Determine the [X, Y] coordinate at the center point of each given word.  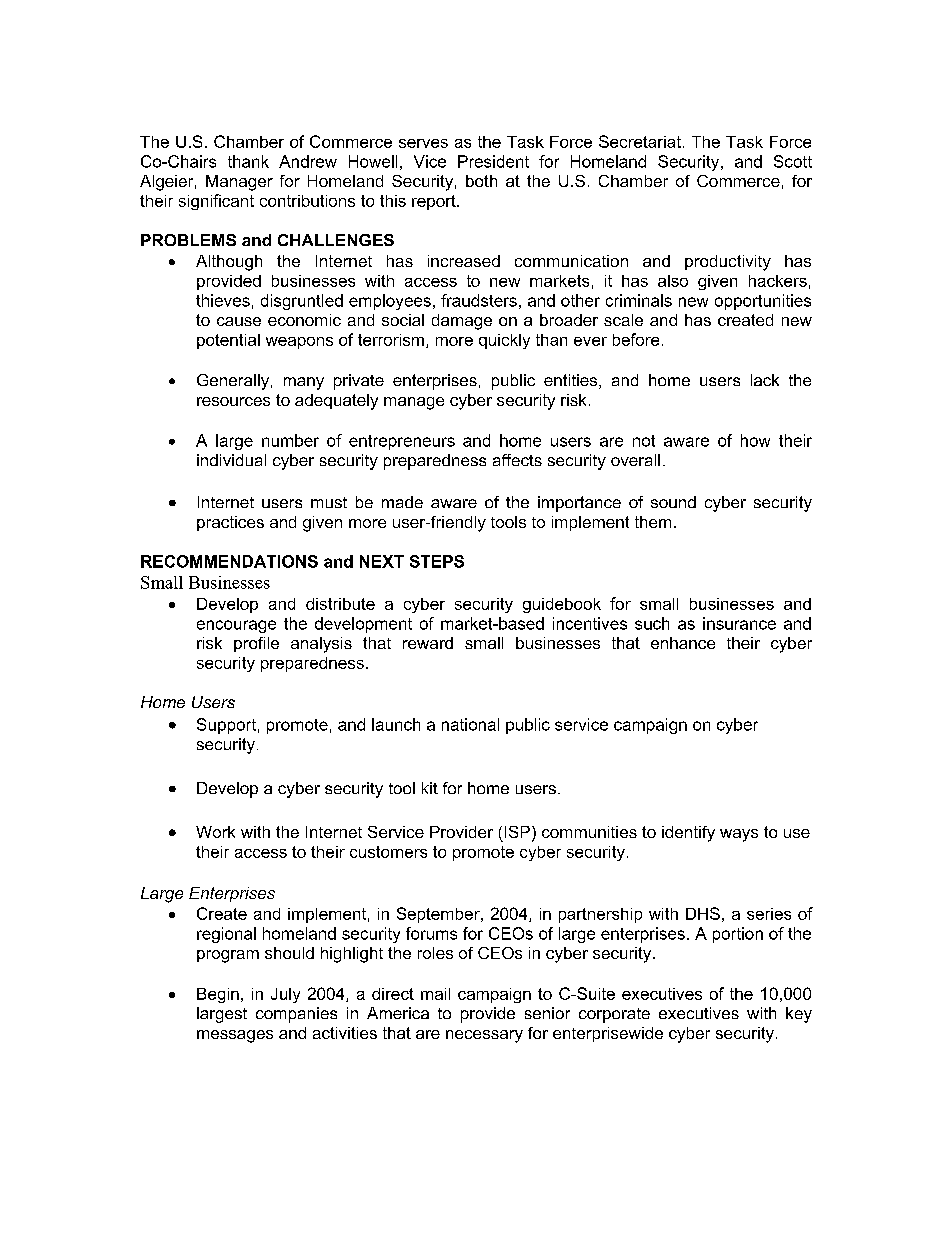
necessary [484, 1036]
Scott [793, 161]
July [285, 995]
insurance [739, 623]
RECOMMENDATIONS [229, 561]
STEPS [437, 561]
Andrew [308, 161]
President [493, 161]
